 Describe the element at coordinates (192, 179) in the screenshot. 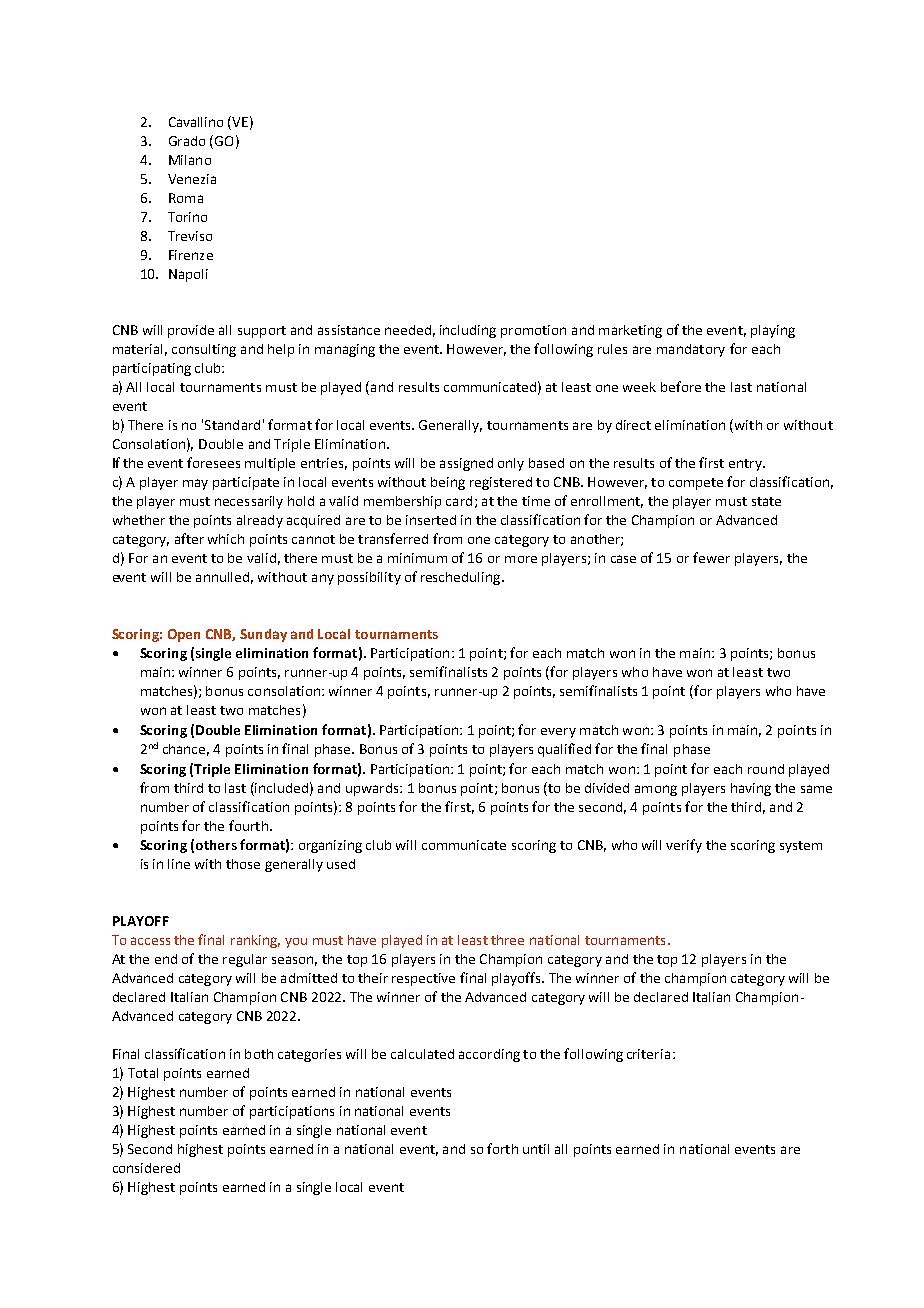

I see `Venezia` at that location.
